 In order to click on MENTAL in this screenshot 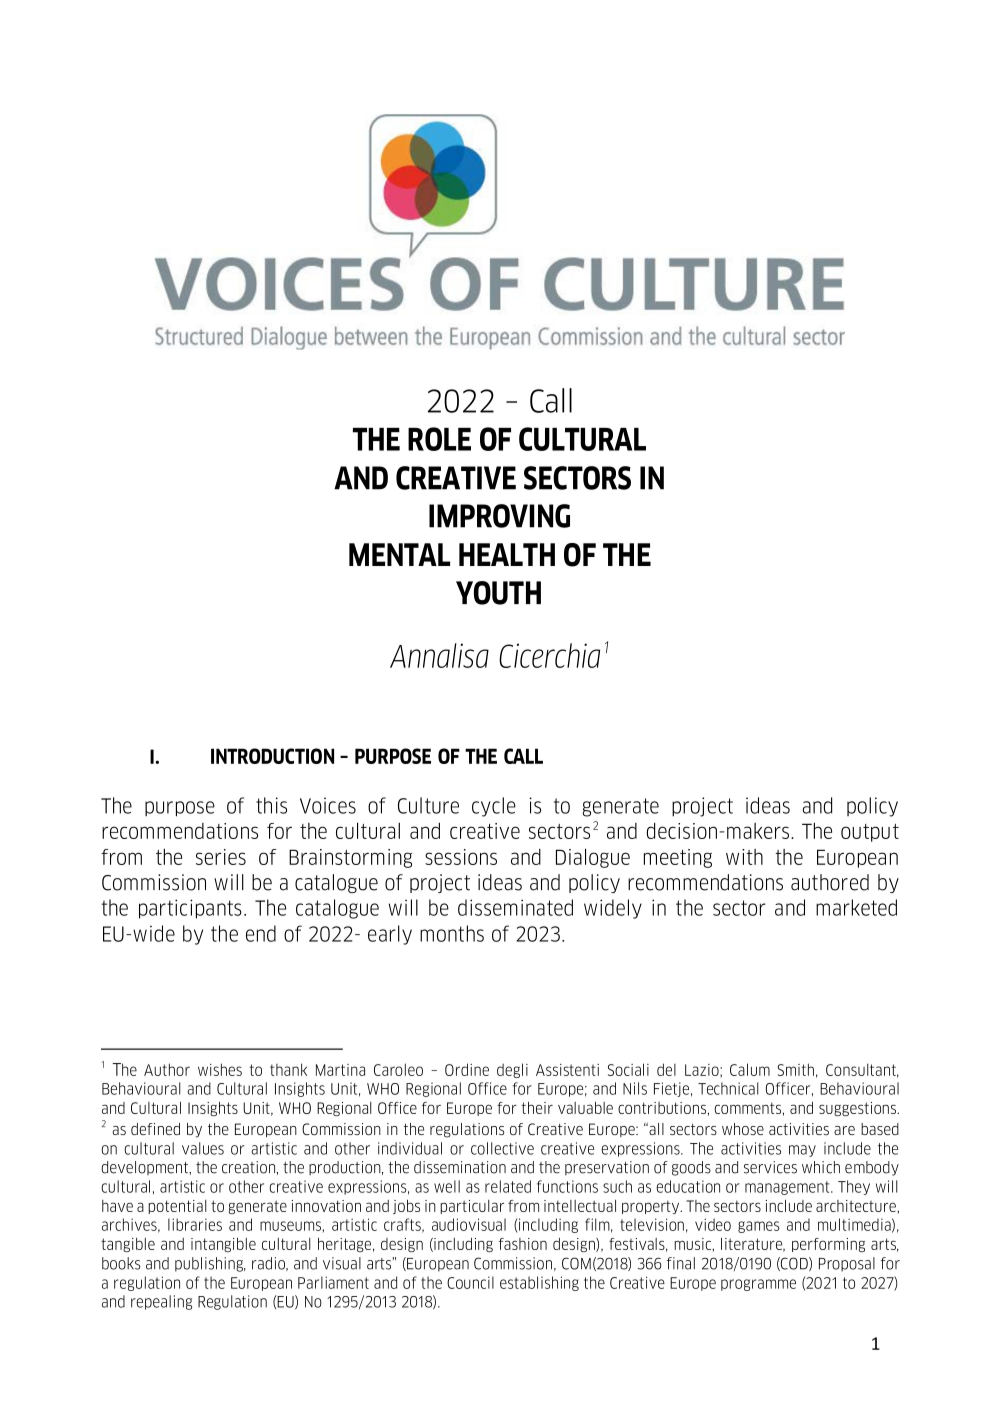, I will do `click(399, 554)`.
